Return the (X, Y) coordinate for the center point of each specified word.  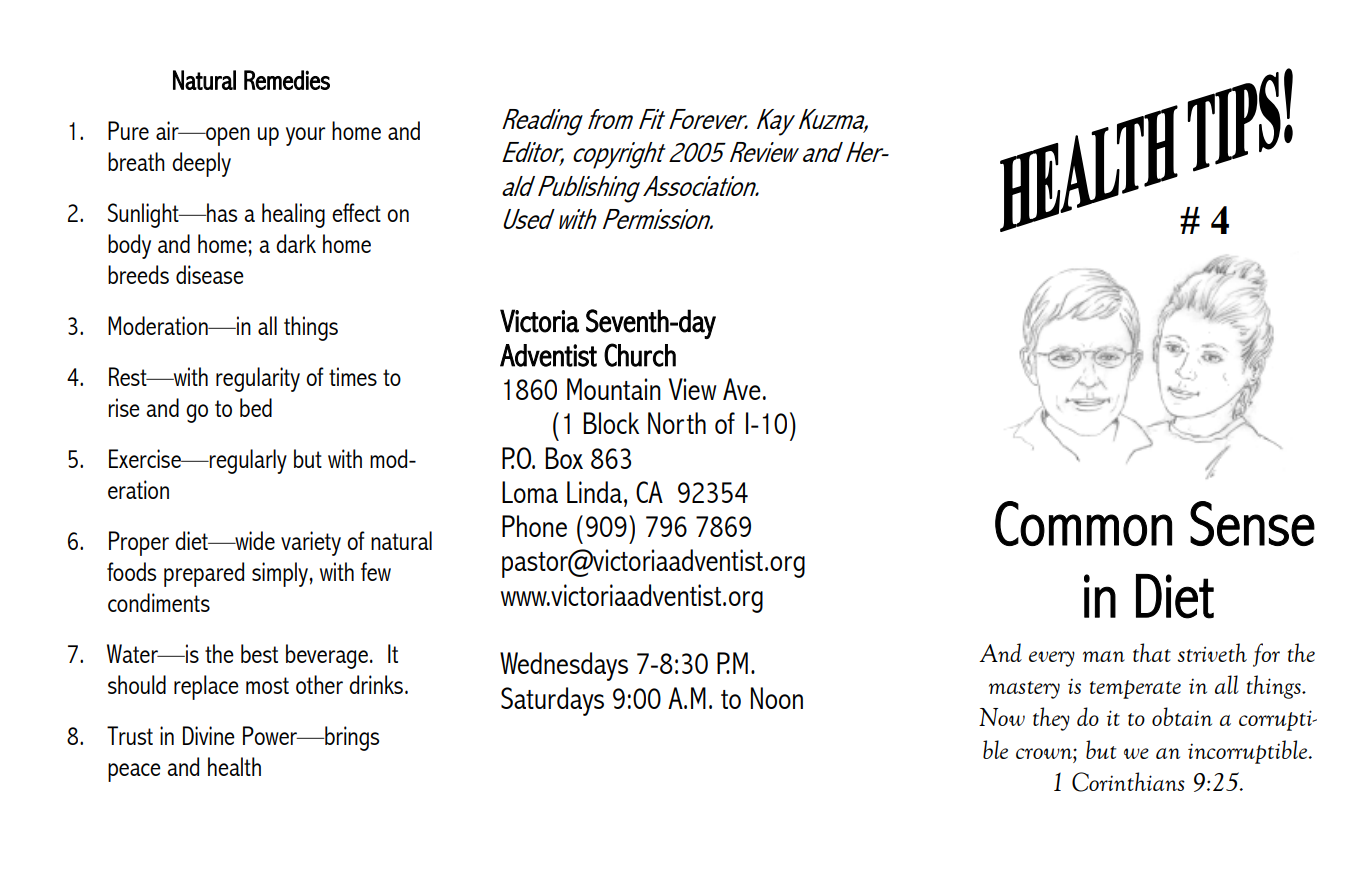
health (234, 766)
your (306, 136)
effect (356, 212)
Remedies (287, 80)
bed (256, 407)
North (677, 423)
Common (1083, 523)
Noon (777, 698)
